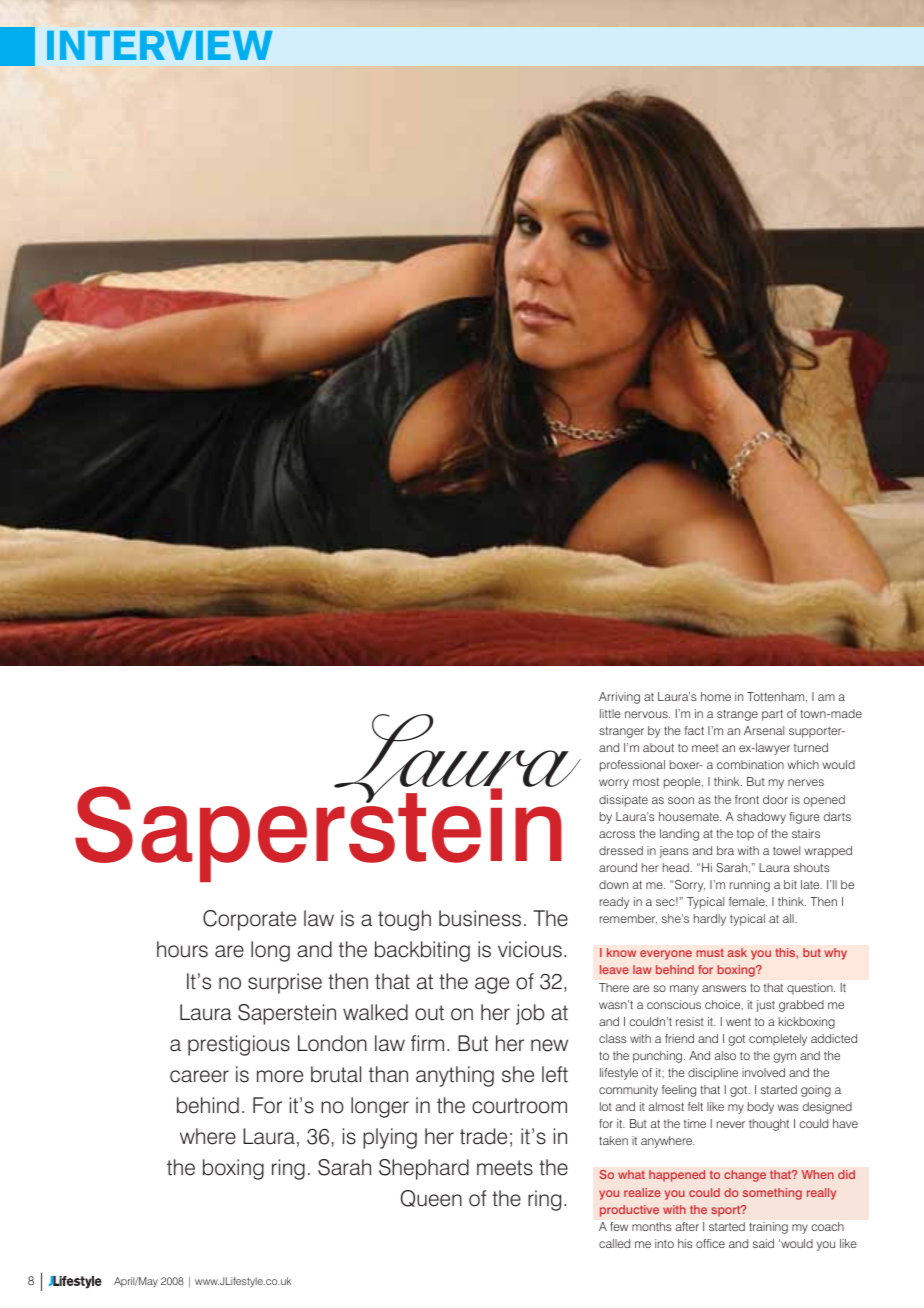  I want to click on combination, so click(750, 764).
